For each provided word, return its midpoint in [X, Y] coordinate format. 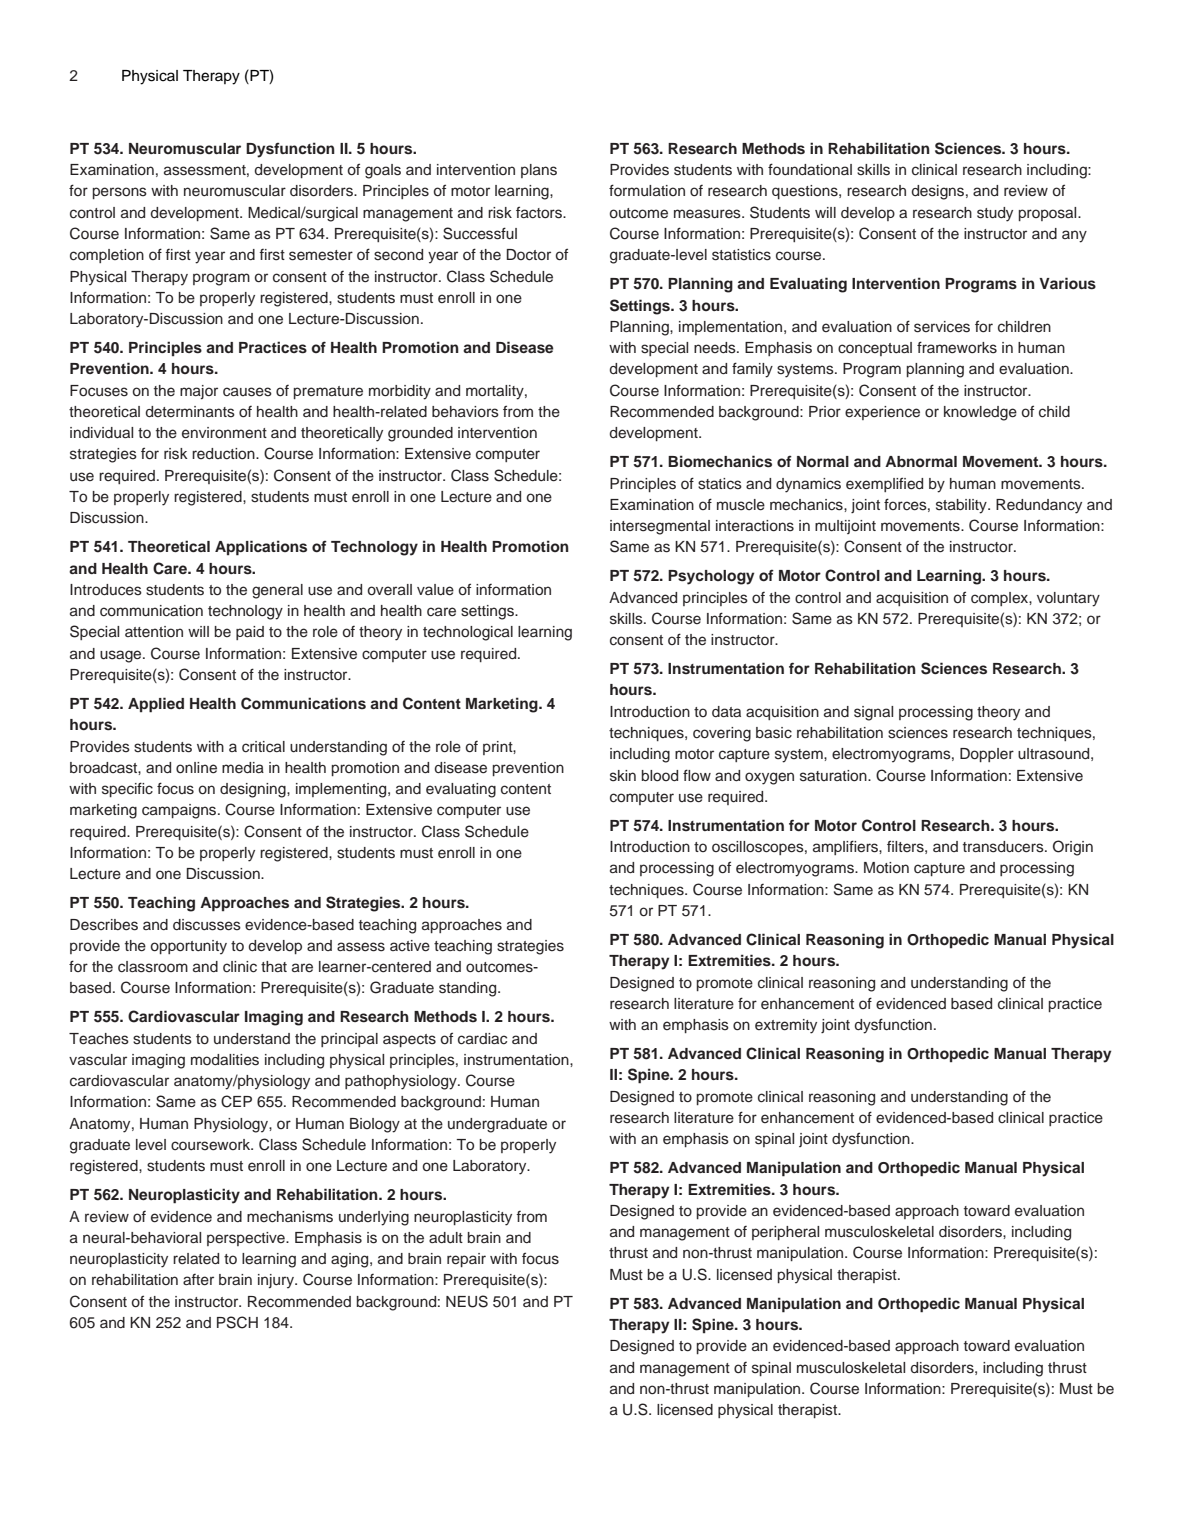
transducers [1004, 847]
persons [120, 193]
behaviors [465, 412]
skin [623, 776]
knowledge [980, 413]
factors [540, 212]
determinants [190, 412]
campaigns [180, 811]
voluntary [1068, 599]
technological [468, 633]
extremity [786, 1026]
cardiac [482, 1039]
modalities [225, 1060]
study [995, 214]
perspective [247, 1239]
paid [250, 633]
